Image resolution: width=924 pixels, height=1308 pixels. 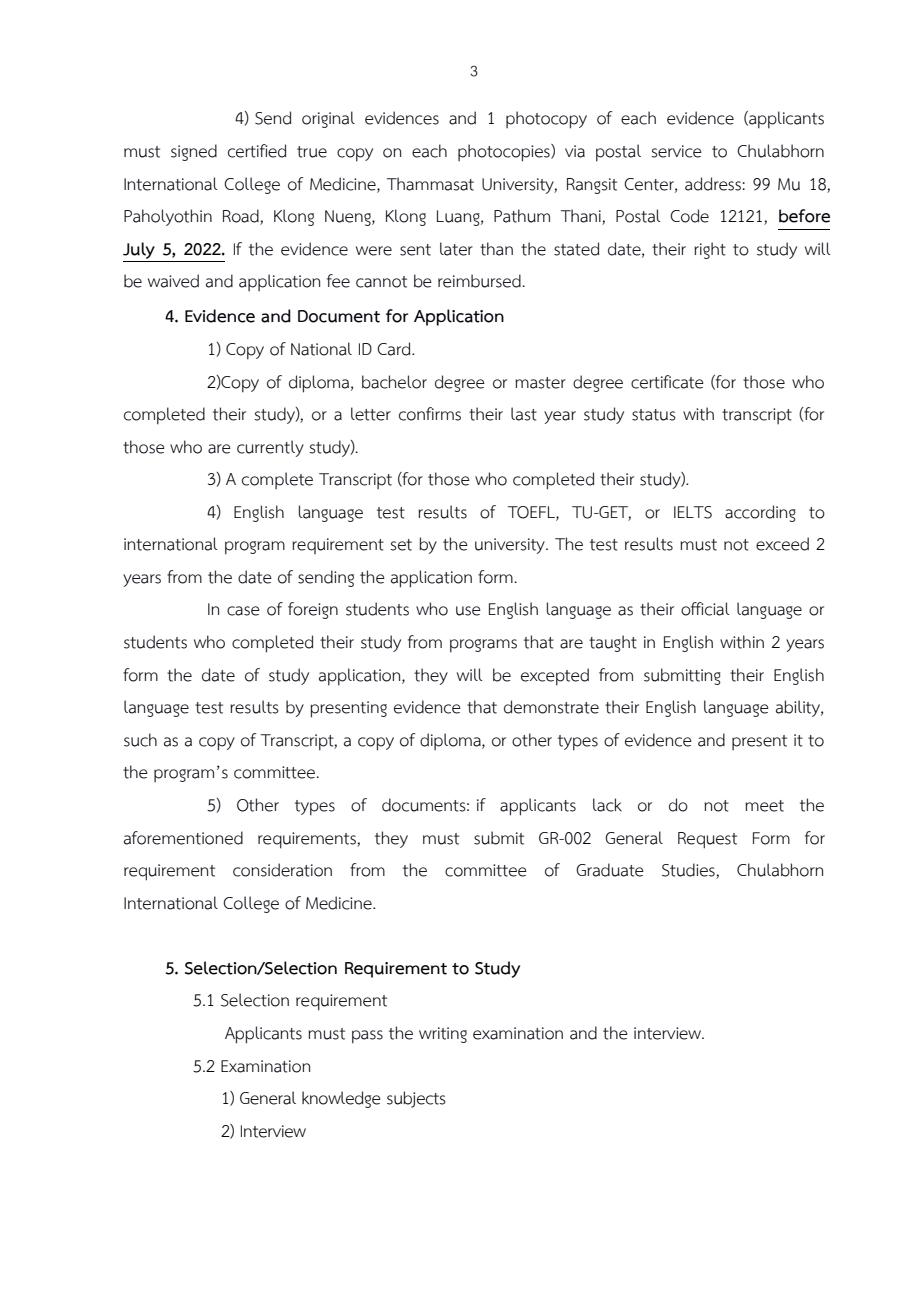 What do you see at coordinates (532, 513) in the screenshot?
I see `TOEFL` at bounding box center [532, 513].
